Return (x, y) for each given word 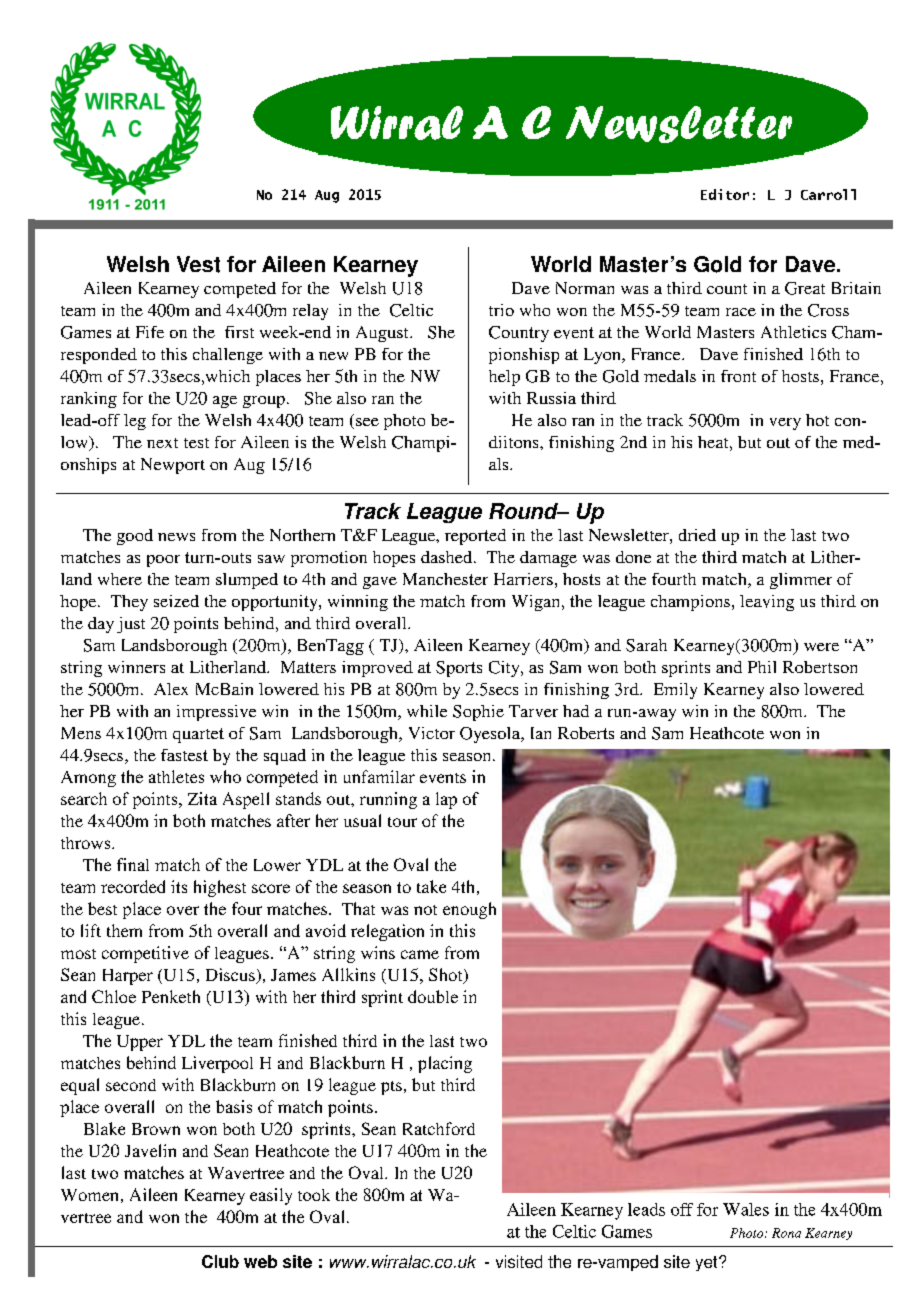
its (179, 886)
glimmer (801, 581)
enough (469, 910)
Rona (786, 1233)
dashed (448, 557)
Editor (725, 194)
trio (501, 310)
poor (163, 561)
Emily (675, 691)
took (314, 1195)
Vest (198, 264)
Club (220, 1261)
